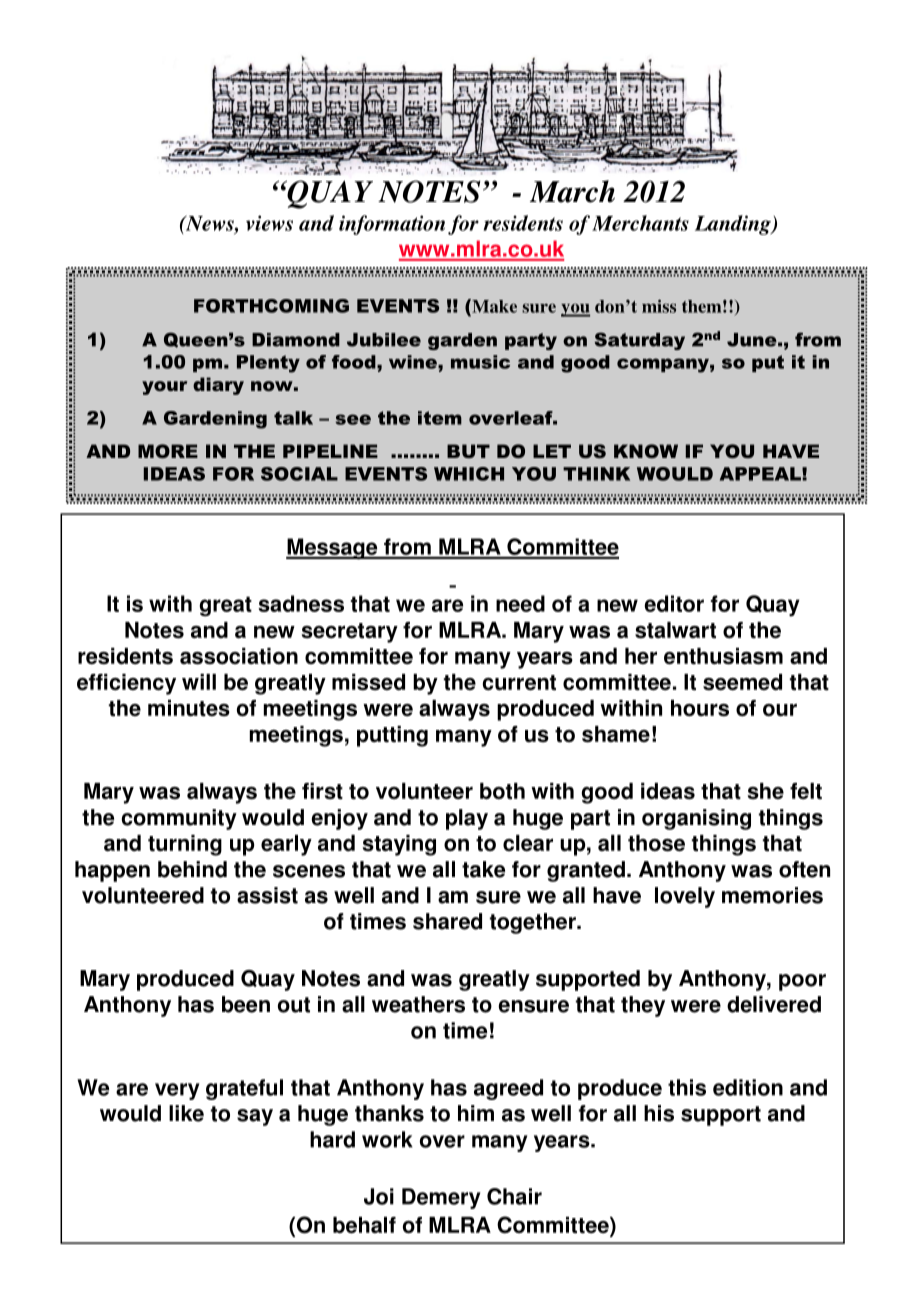 The width and height of the screenshot is (924, 1308). Describe the element at coordinates (269, 223) in the screenshot. I see `views` at that location.
